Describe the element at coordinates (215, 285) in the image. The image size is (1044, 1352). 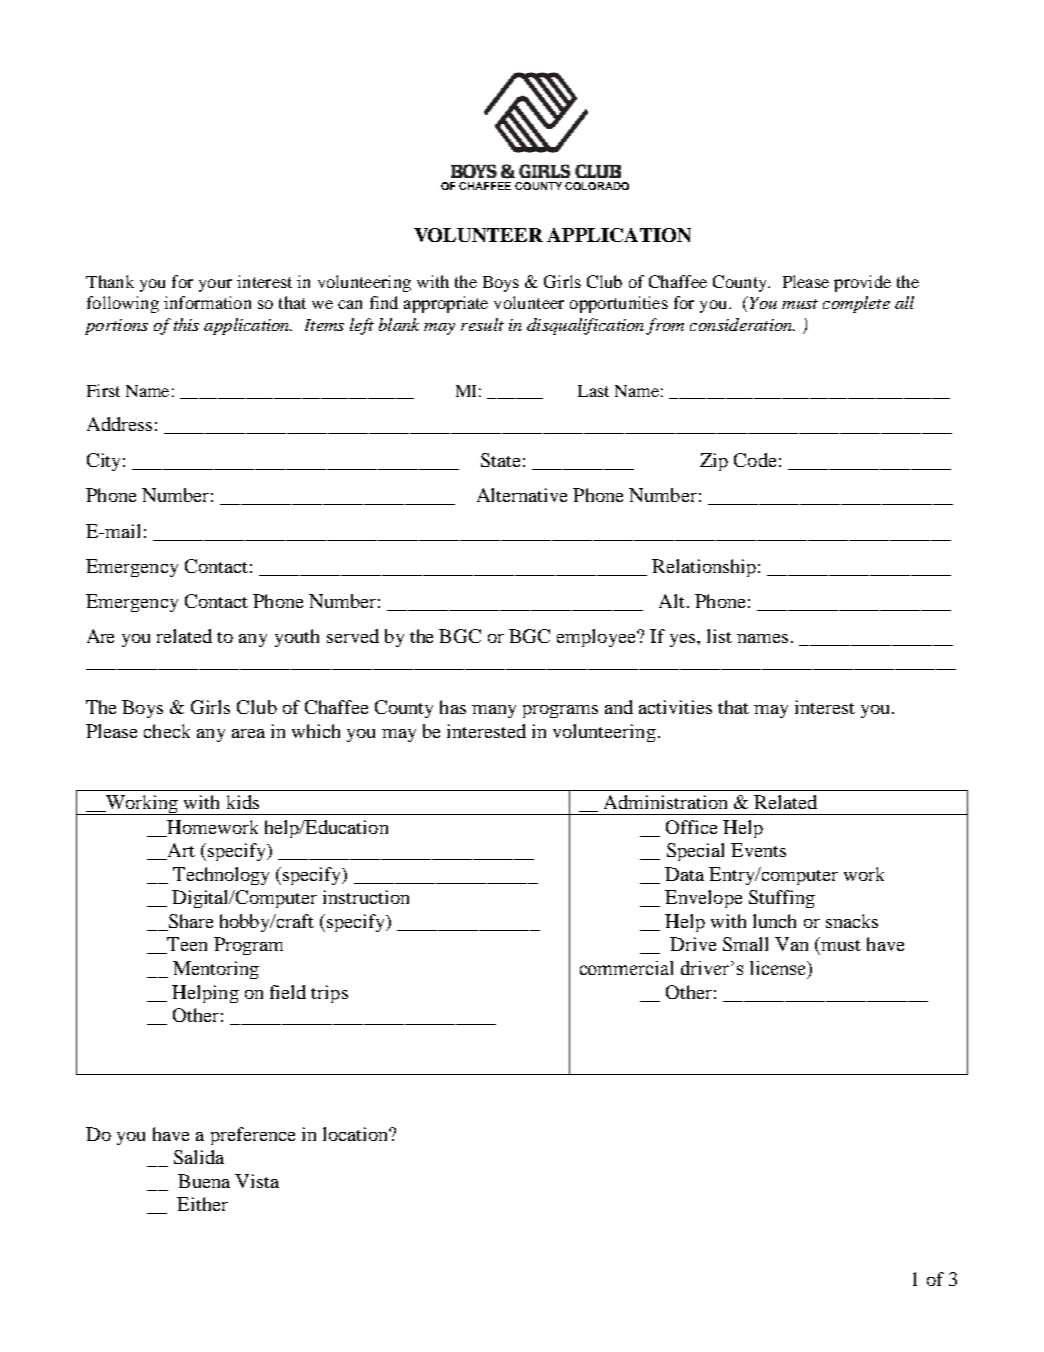
I see `your` at that location.
